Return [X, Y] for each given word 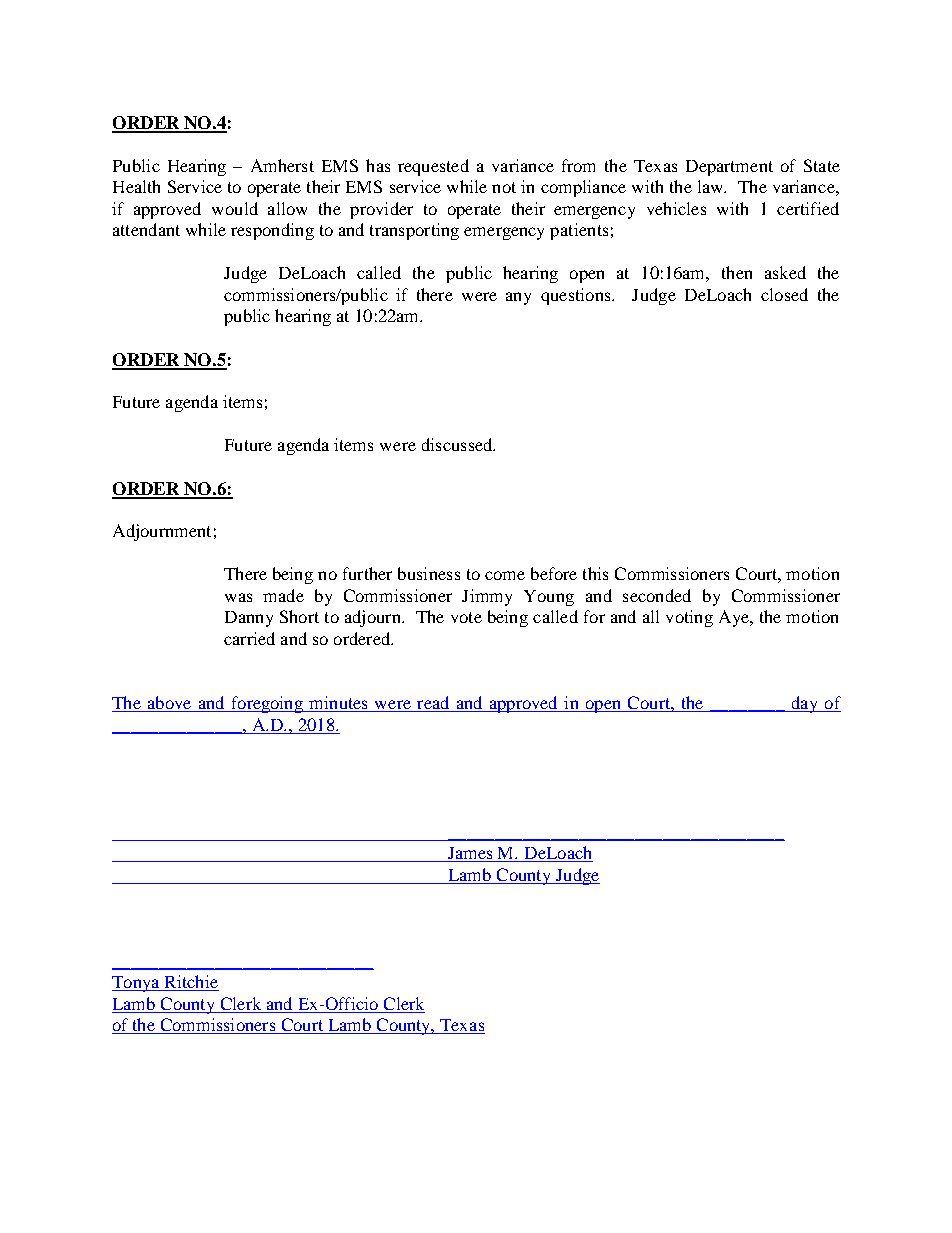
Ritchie [190, 983]
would [235, 208]
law [712, 186]
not [504, 187]
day [804, 704]
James [471, 854]
